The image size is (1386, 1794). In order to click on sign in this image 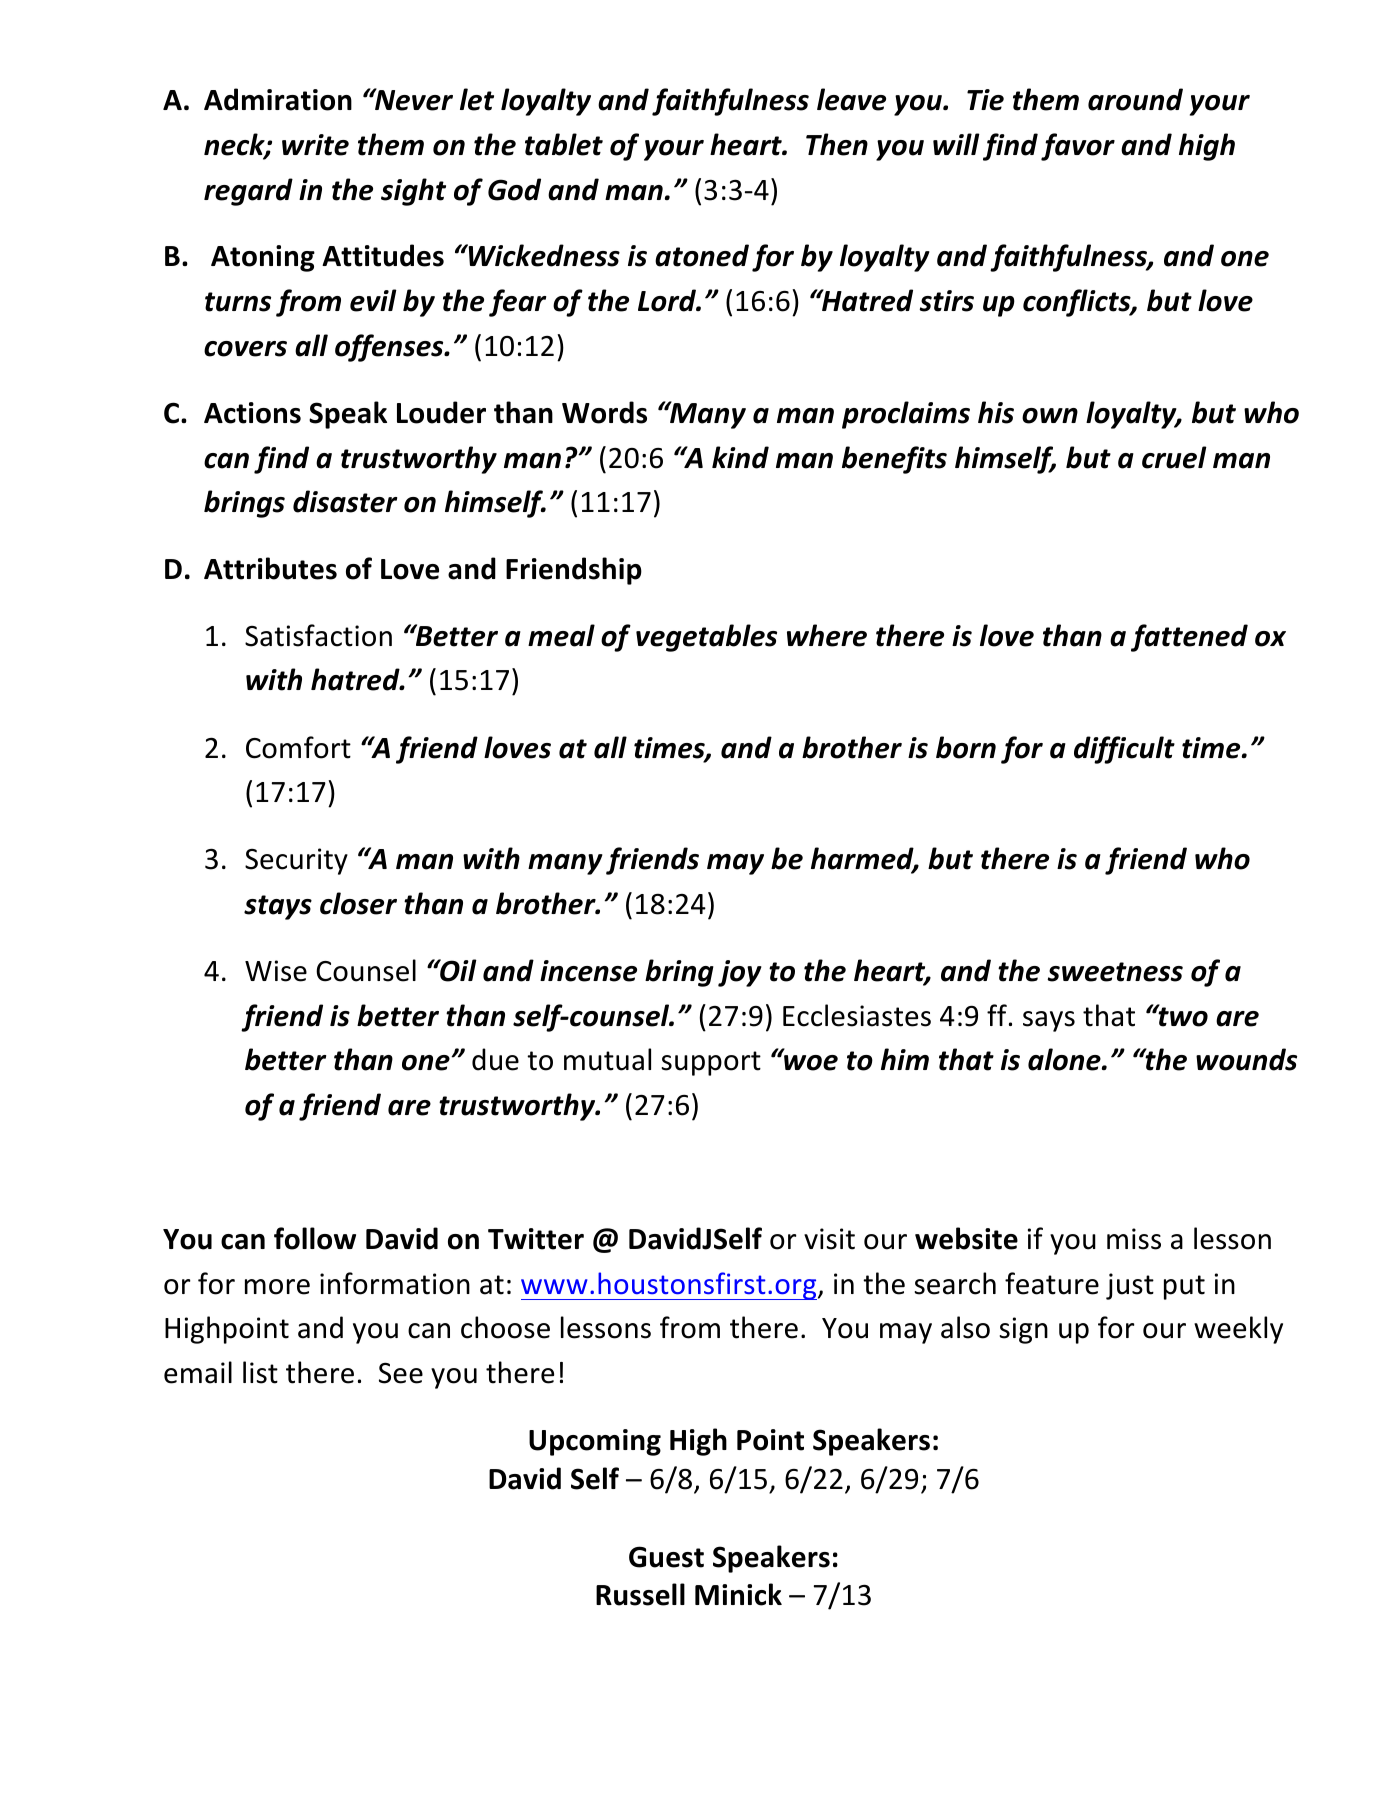, I will do `click(1024, 1330)`.
